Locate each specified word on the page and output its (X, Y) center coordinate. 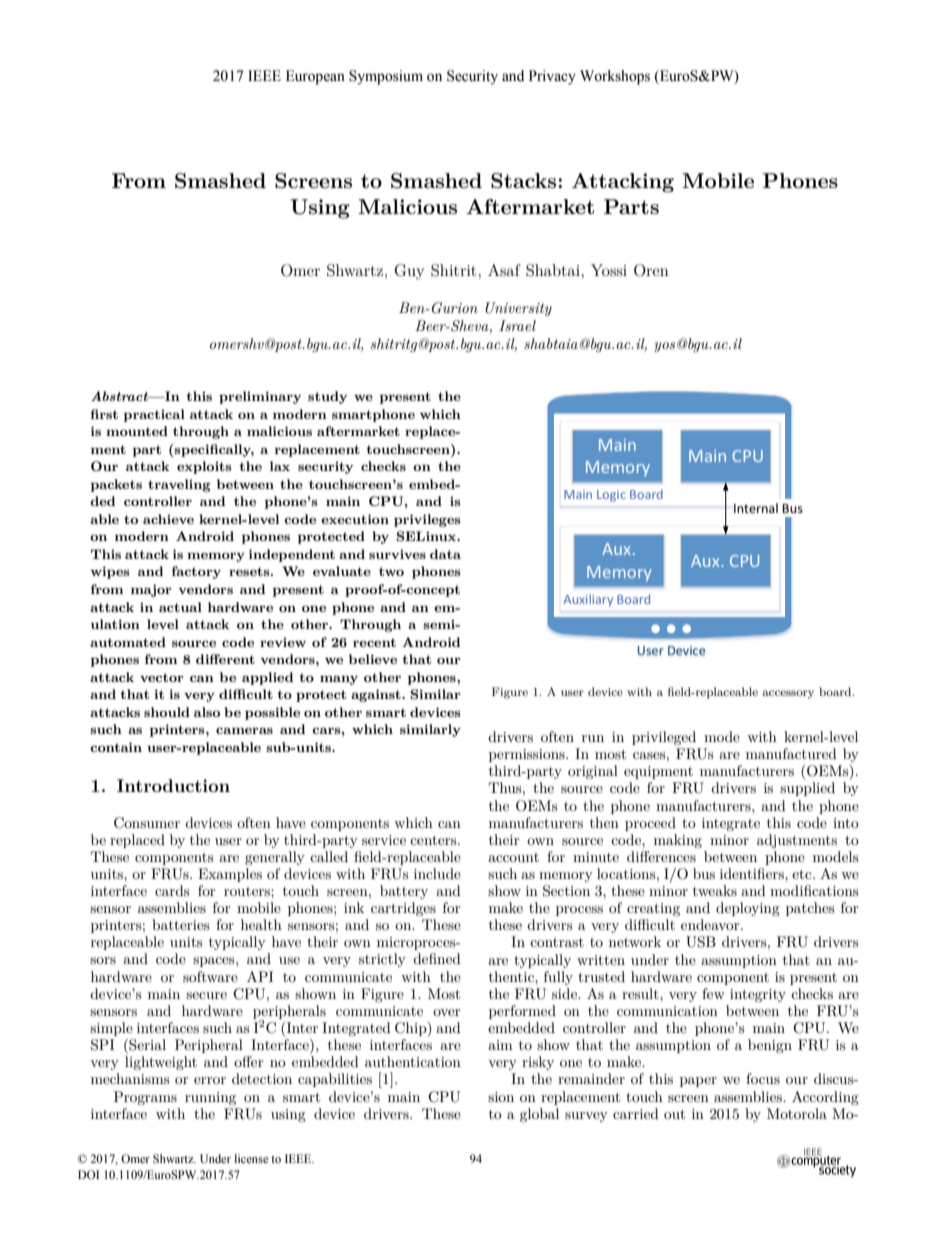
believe (373, 659)
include (437, 873)
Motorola (797, 1113)
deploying (748, 909)
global (539, 1115)
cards (172, 890)
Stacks (525, 181)
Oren (651, 270)
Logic (611, 496)
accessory (788, 694)
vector (162, 677)
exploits (204, 467)
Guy (409, 272)
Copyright (176, 1158)
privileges (427, 520)
